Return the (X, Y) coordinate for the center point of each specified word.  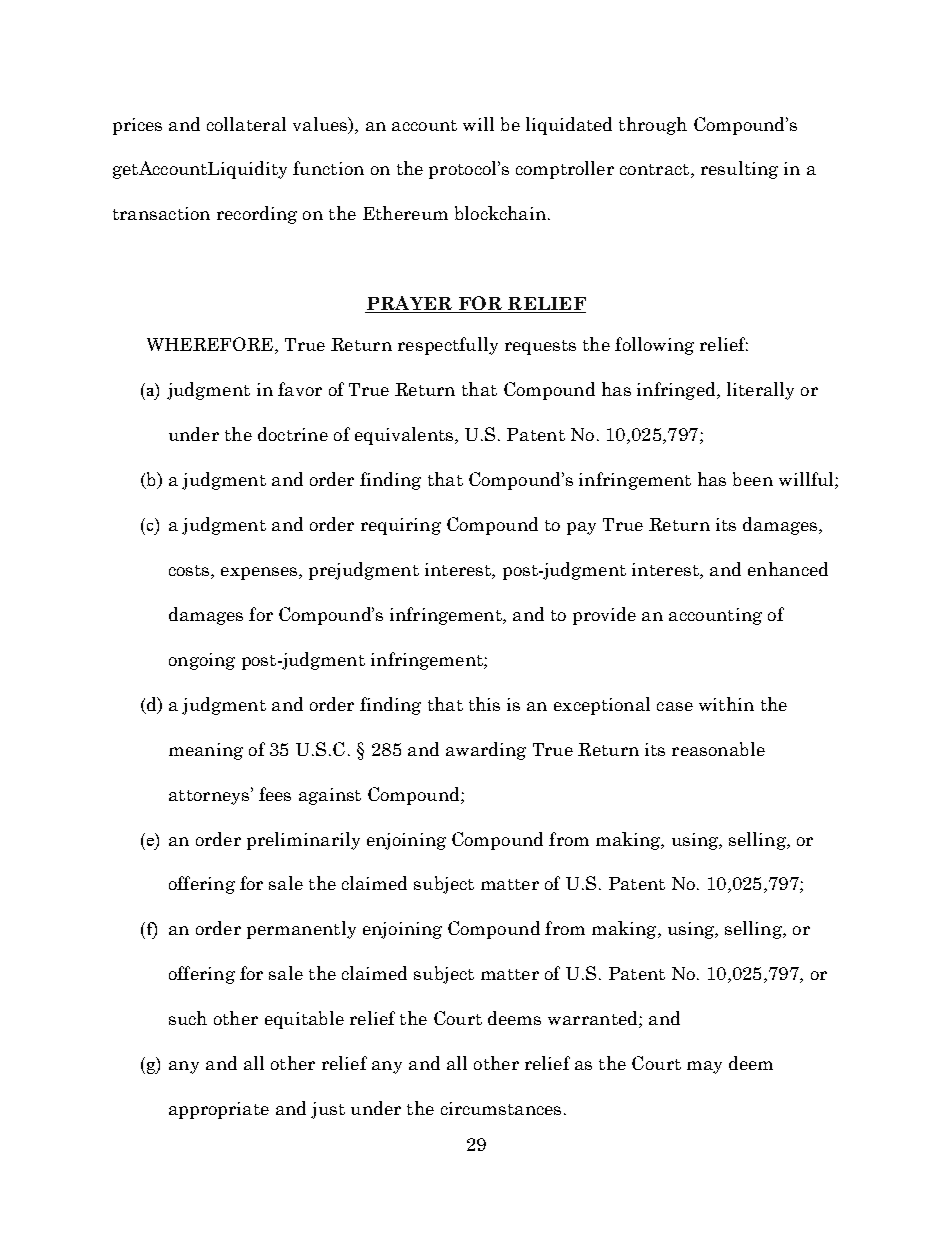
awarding (486, 751)
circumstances (501, 1108)
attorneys (210, 796)
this (484, 704)
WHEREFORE (210, 344)
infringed (677, 391)
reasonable (718, 749)
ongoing (202, 661)
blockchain (500, 213)
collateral (246, 124)
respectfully (448, 346)
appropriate (219, 1110)
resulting (739, 170)
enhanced (788, 569)
